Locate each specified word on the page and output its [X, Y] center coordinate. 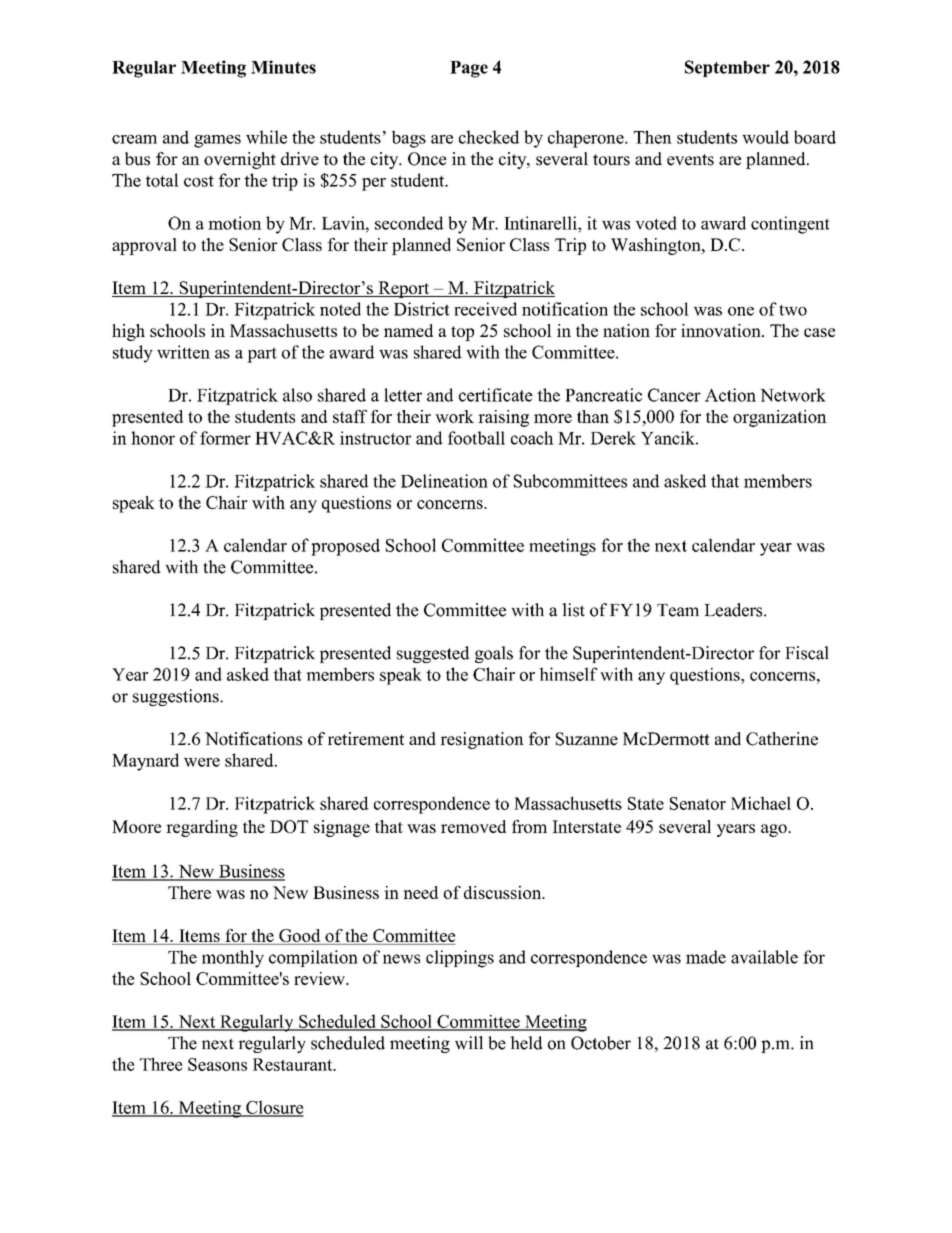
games [217, 141]
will [469, 1043]
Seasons [217, 1064]
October [601, 1043]
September [727, 68]
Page [469, 69]
